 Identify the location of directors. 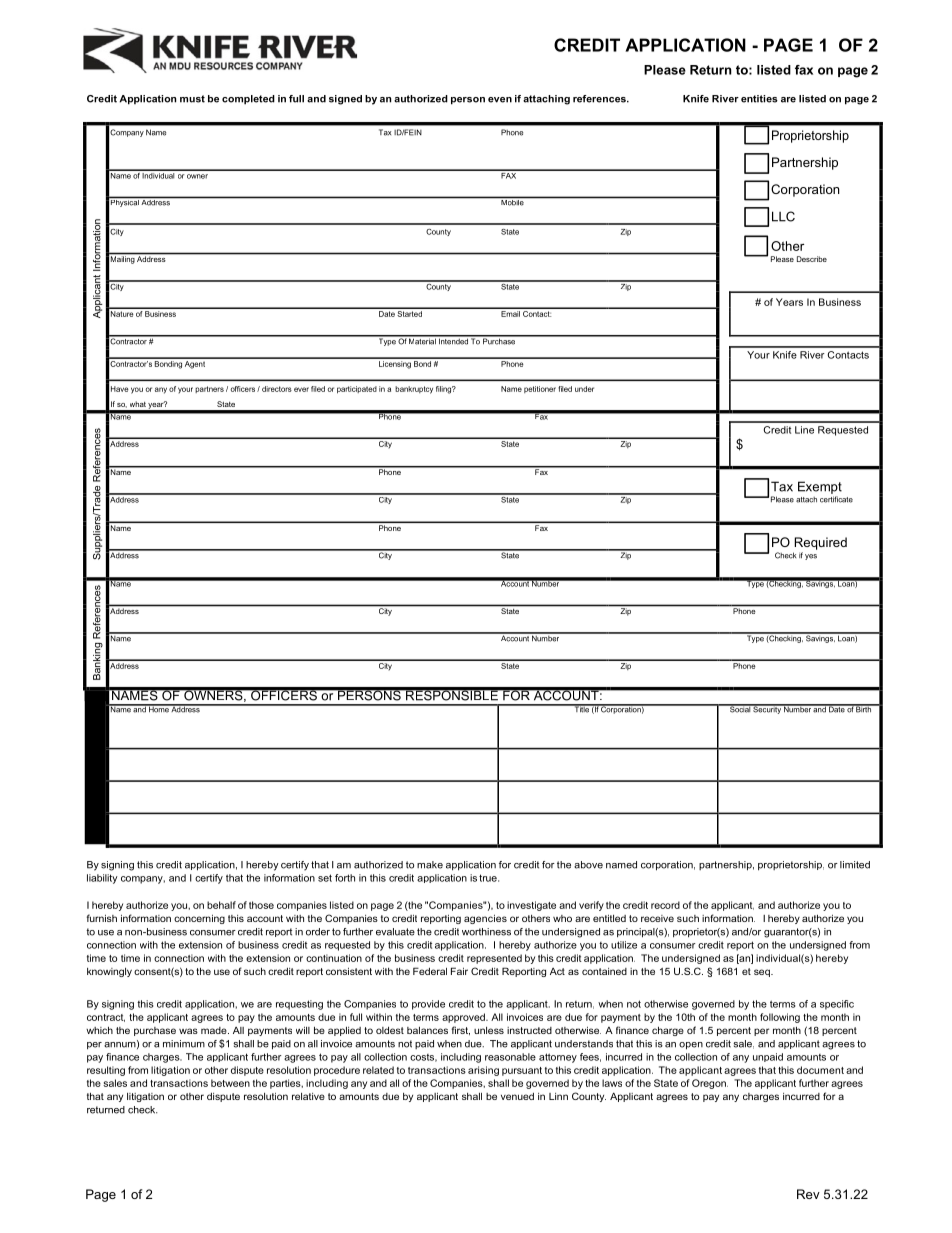
(277, 389).
